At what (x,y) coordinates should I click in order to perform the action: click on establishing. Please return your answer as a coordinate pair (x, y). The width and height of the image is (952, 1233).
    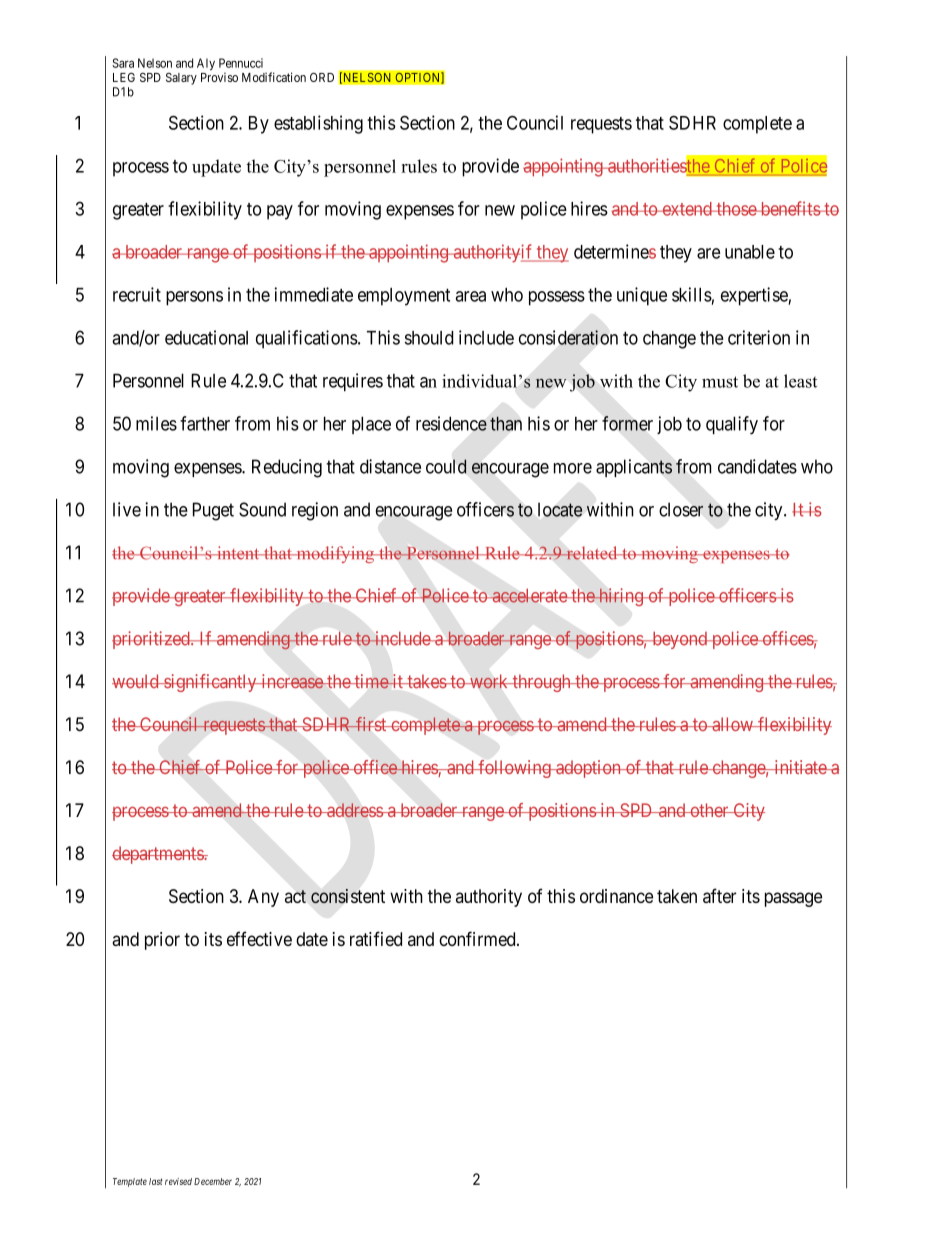
    Looking at the image, I should click on (318, 124).
